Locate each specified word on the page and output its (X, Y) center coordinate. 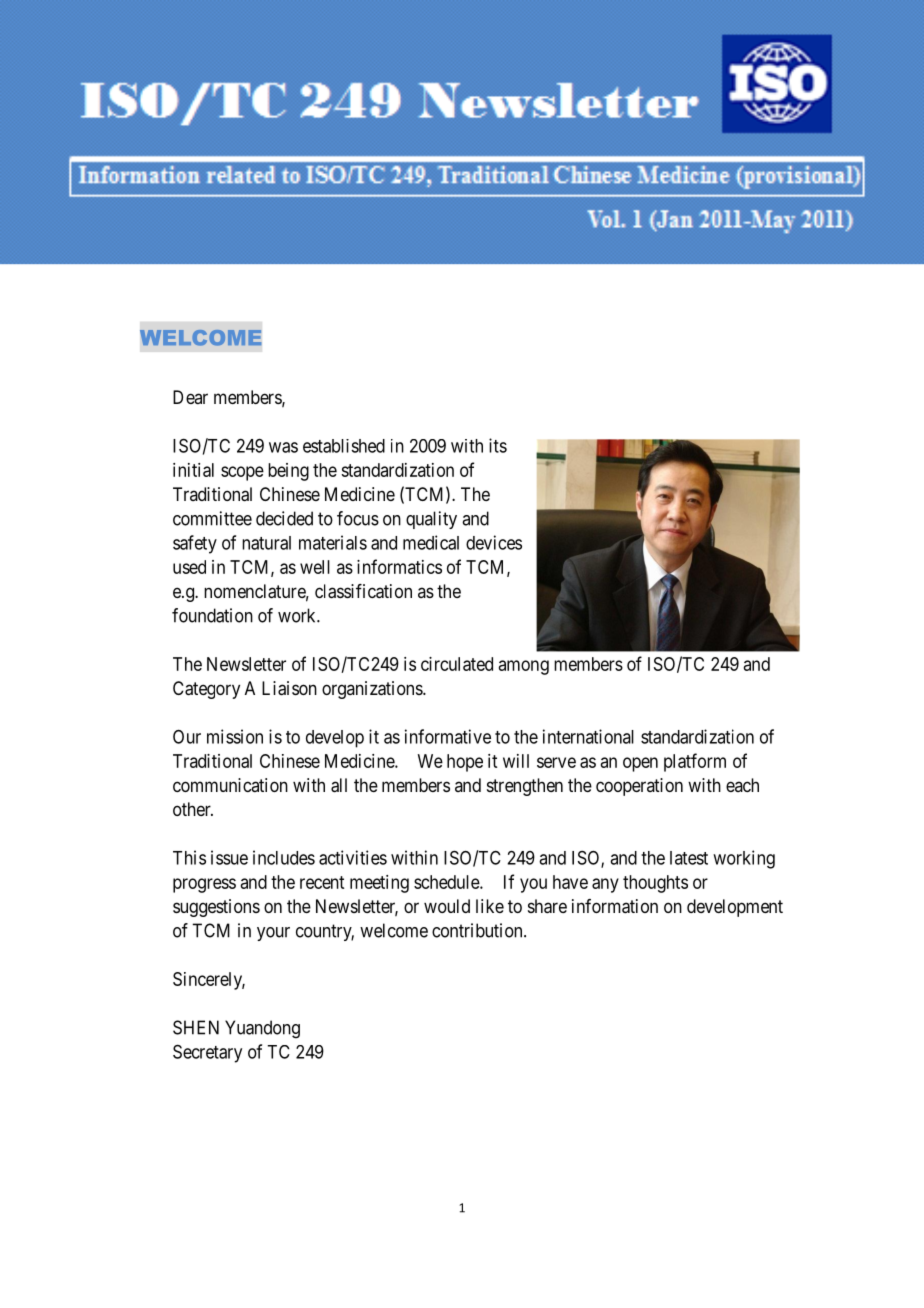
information (615, 906)
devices (494, 542)
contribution (478, 930)
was (283, 447)
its (498, 445)
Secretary (207, 1053)
